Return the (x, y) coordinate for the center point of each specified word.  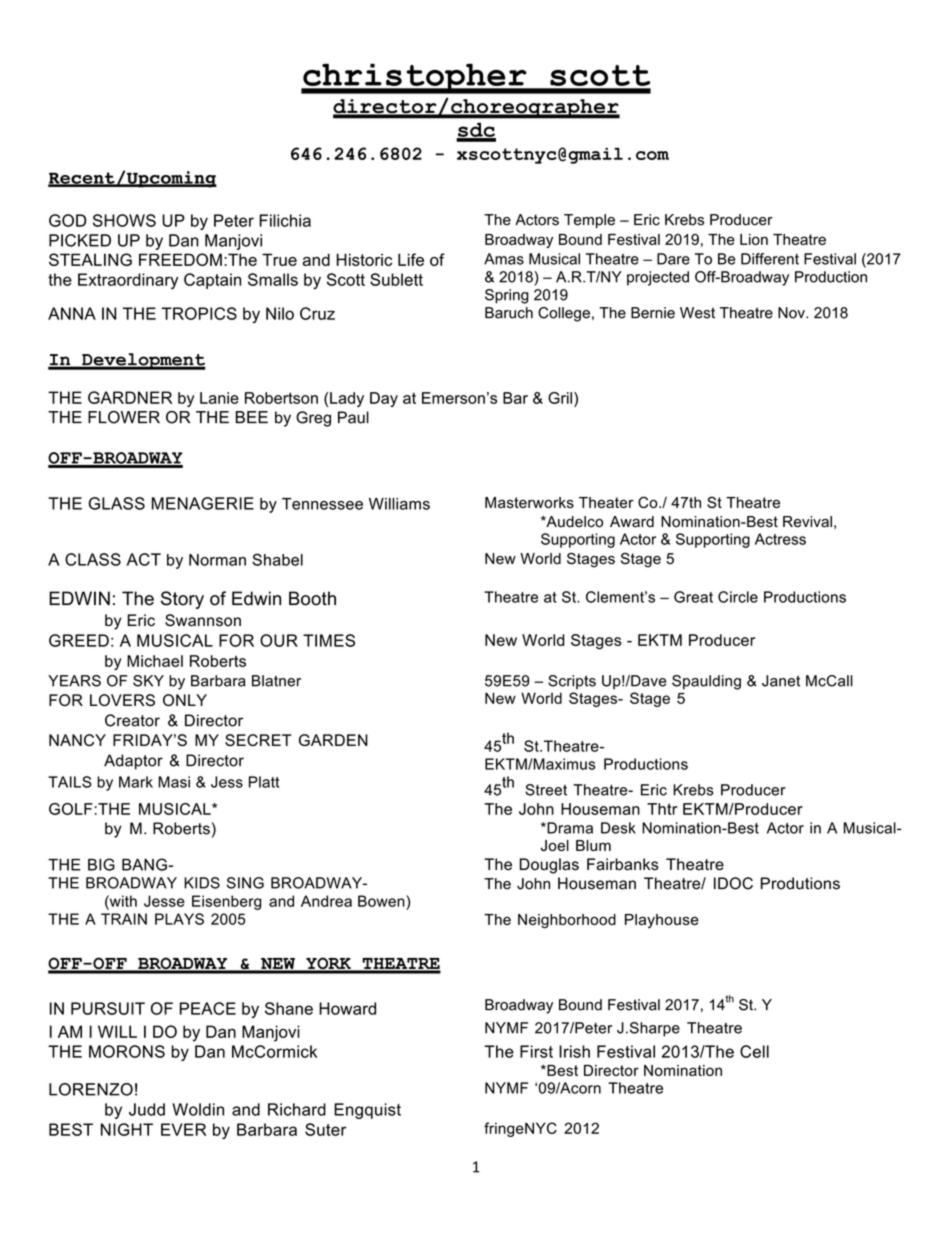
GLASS (117, 503)
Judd (147, 1109)
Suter (325, 1129)
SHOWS (124, 220)
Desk (618, 828)
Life (411, 259)
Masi (174, 782)
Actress (780, 539)
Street (546, 790)
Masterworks (529, 502)
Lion (754, 239)
